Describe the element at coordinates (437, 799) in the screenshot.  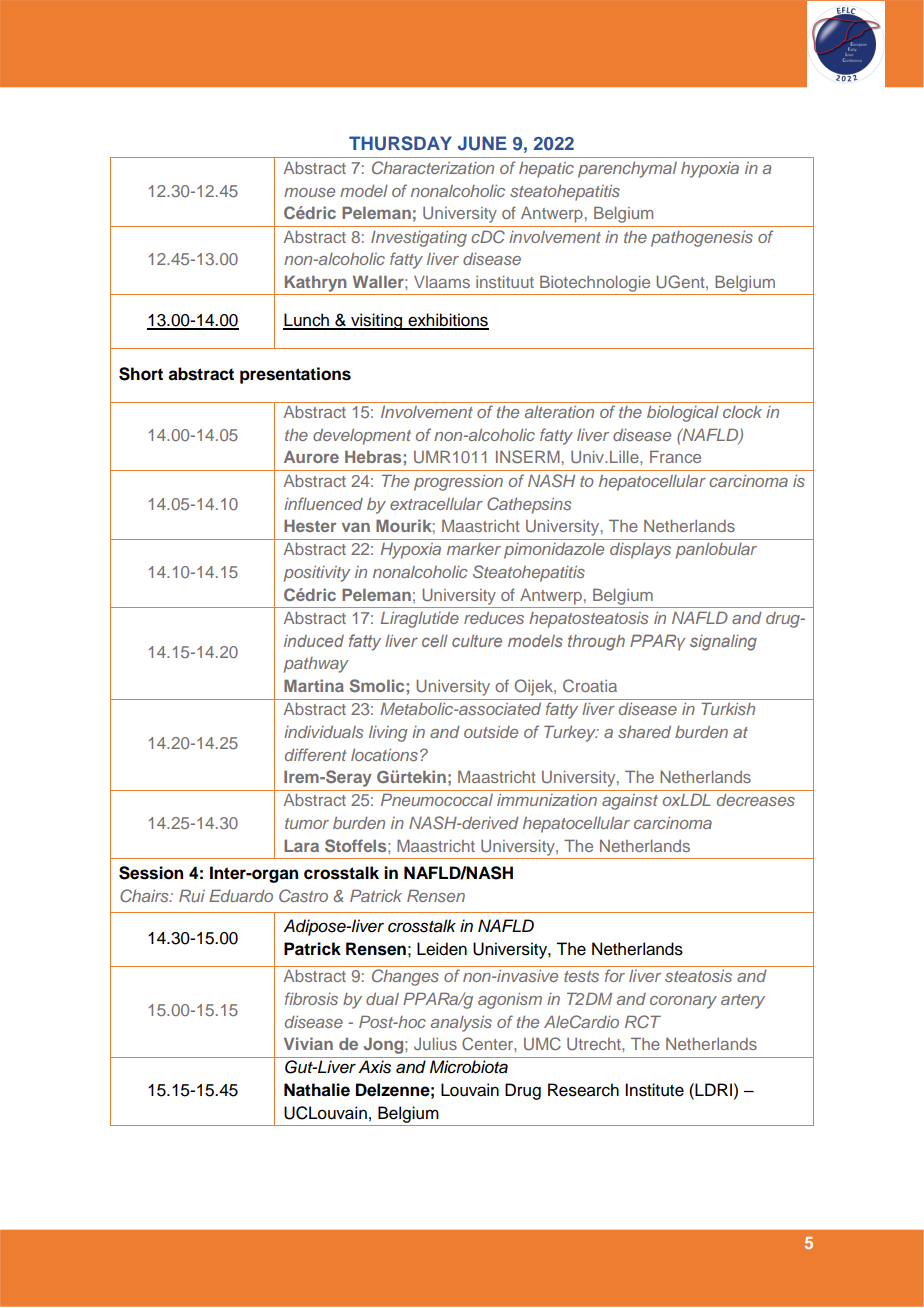
I see `Pneumococcal` at that location.
